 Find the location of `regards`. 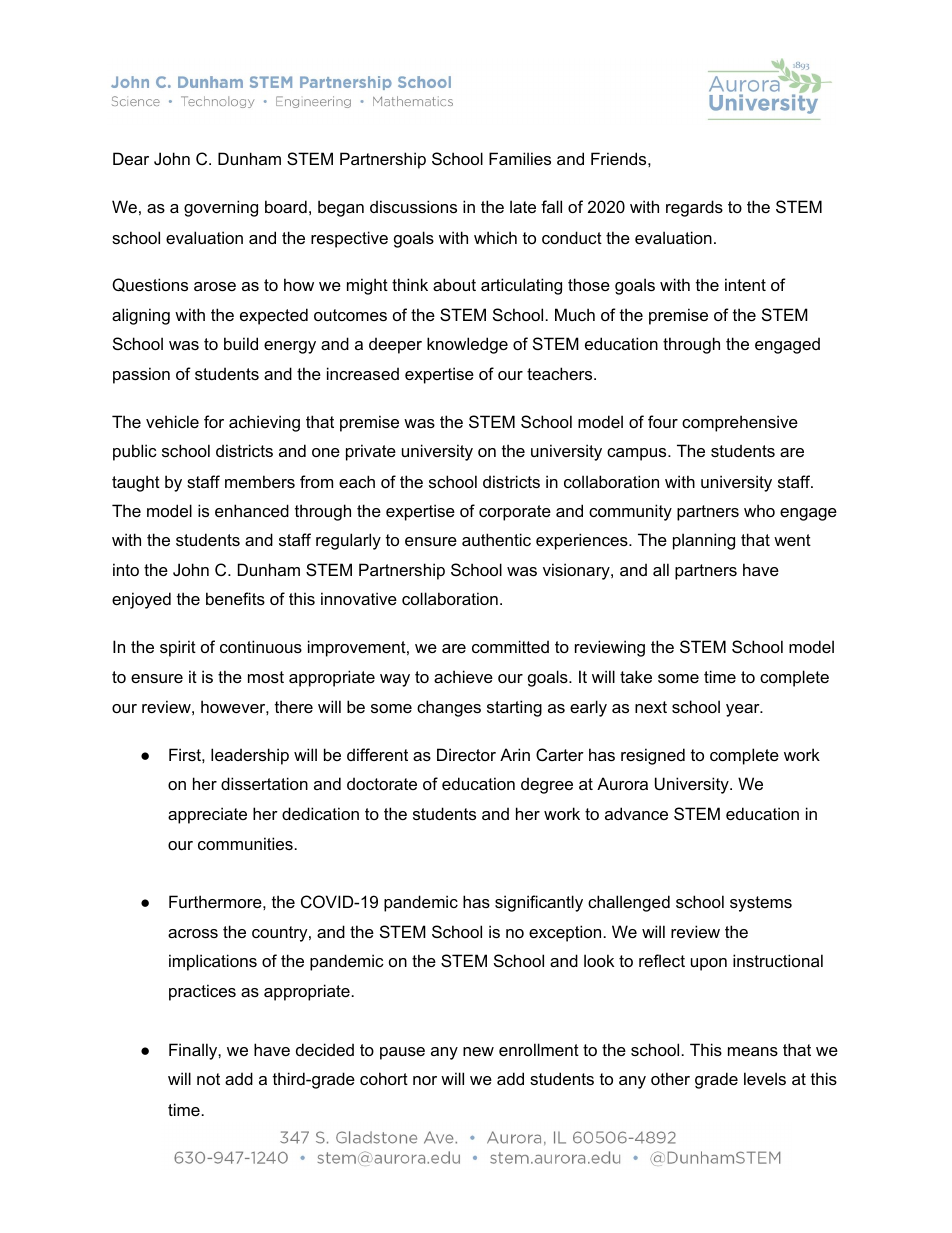

regards is located at coordinates (694, 208).
